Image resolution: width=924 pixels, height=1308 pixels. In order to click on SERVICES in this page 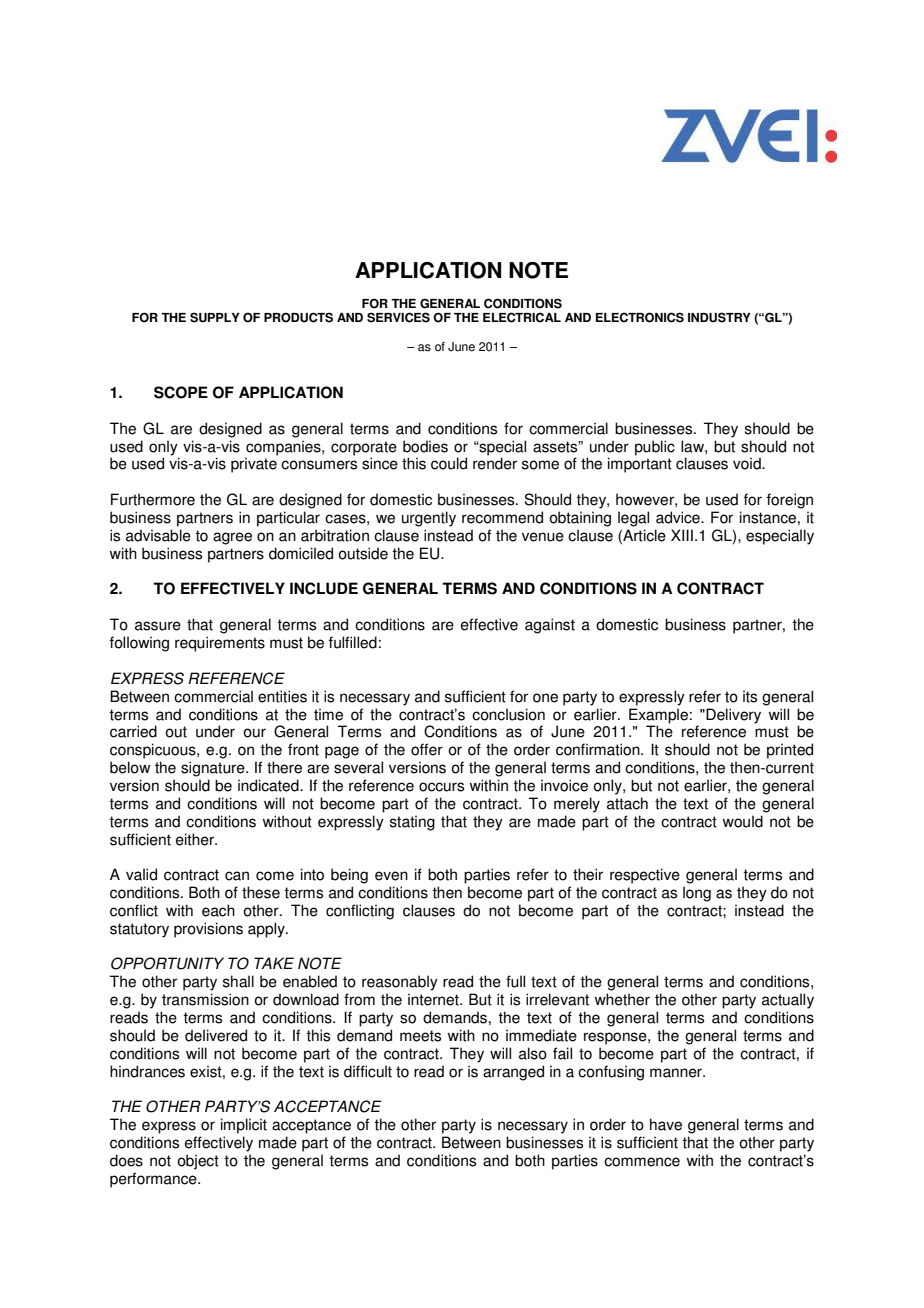, I will do `click(398, 317)`.
